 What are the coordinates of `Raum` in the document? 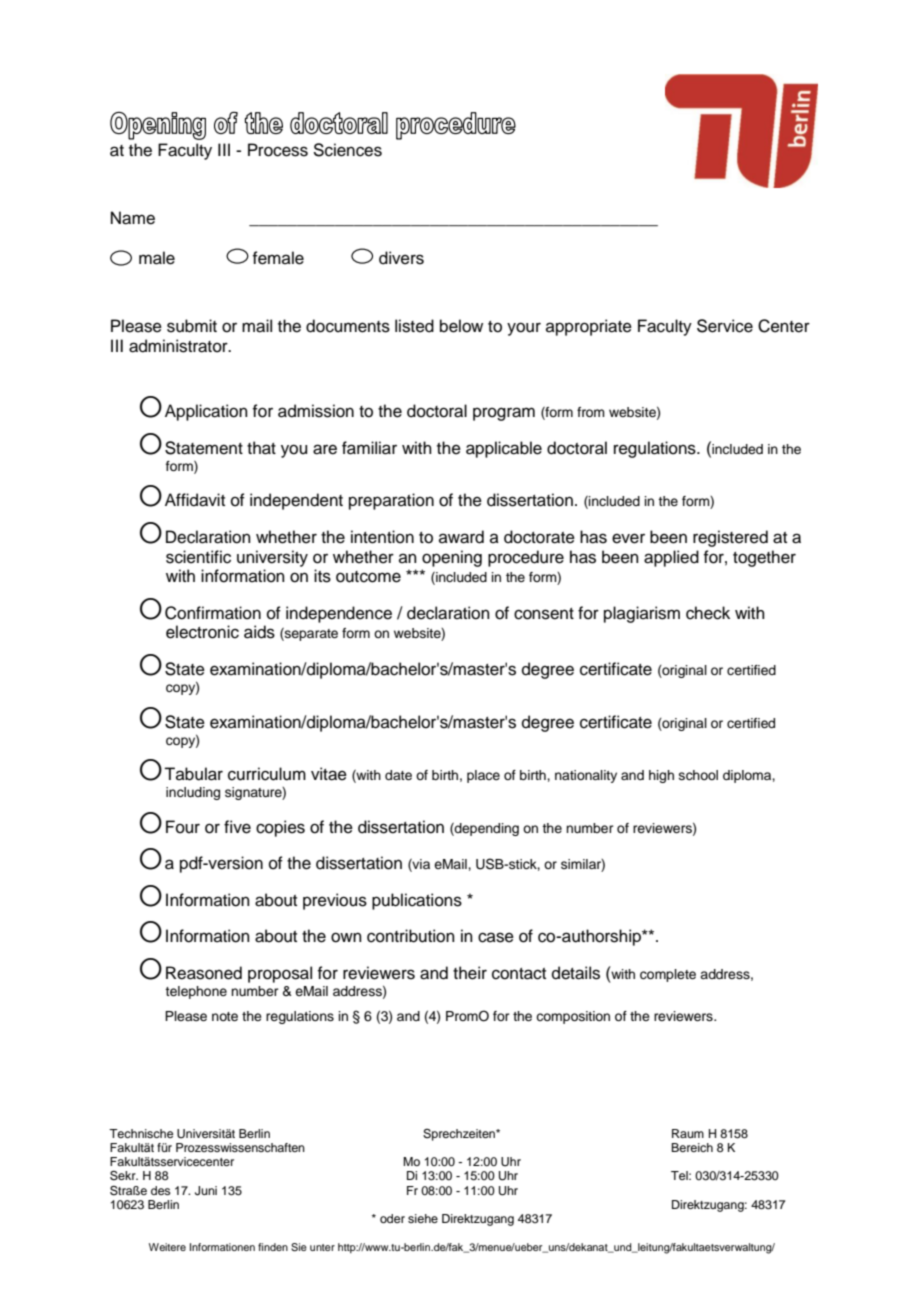 It's located at (688, 1133).
